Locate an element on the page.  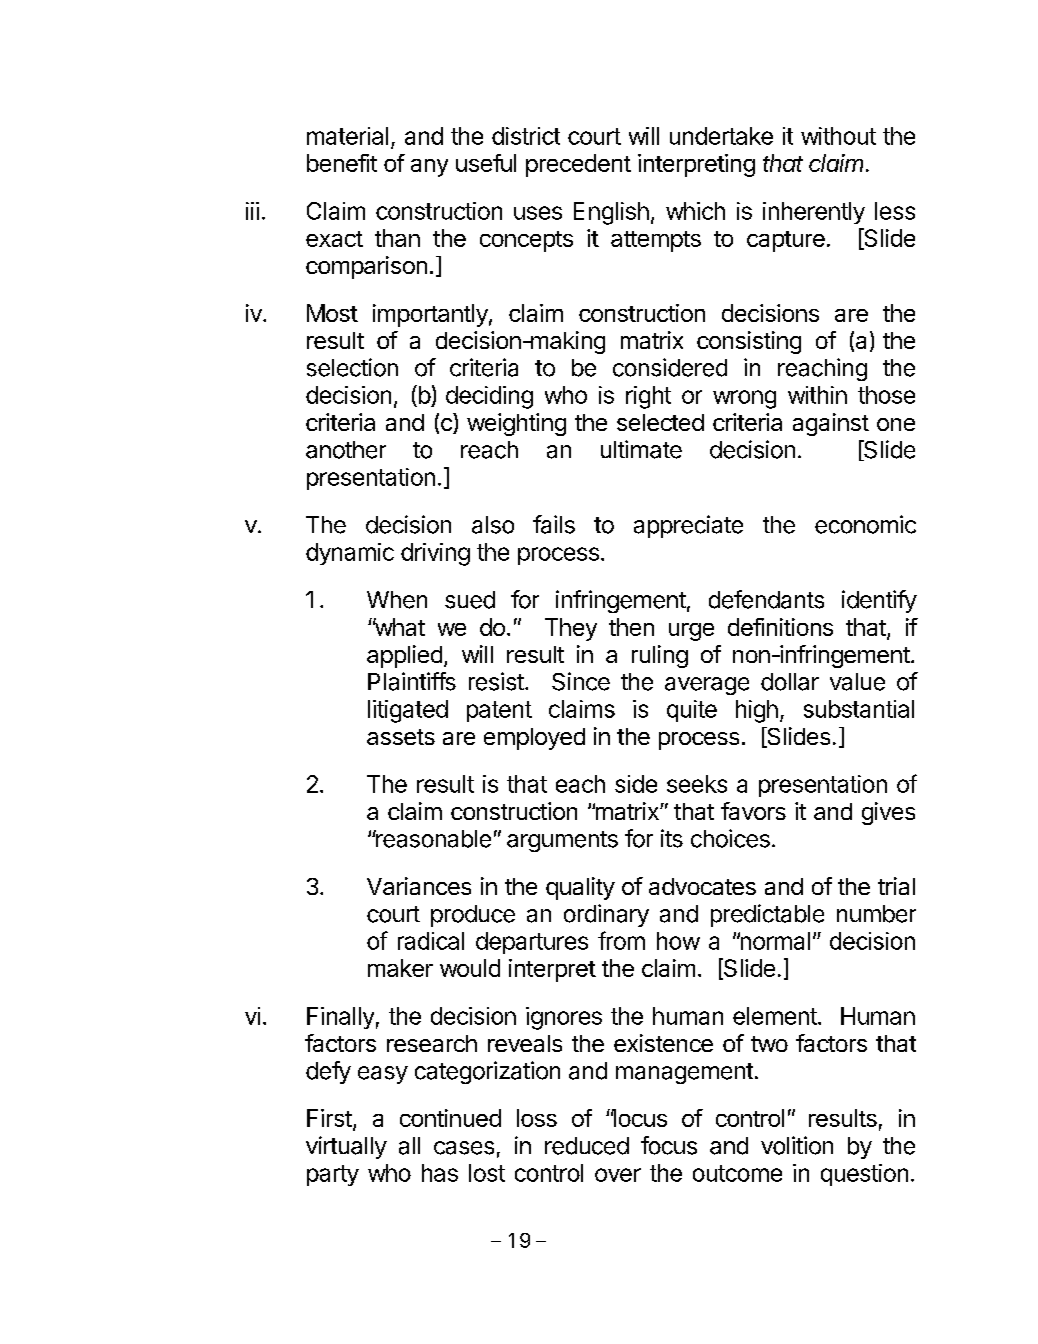
Variances is located at coordinates (419, 886).
